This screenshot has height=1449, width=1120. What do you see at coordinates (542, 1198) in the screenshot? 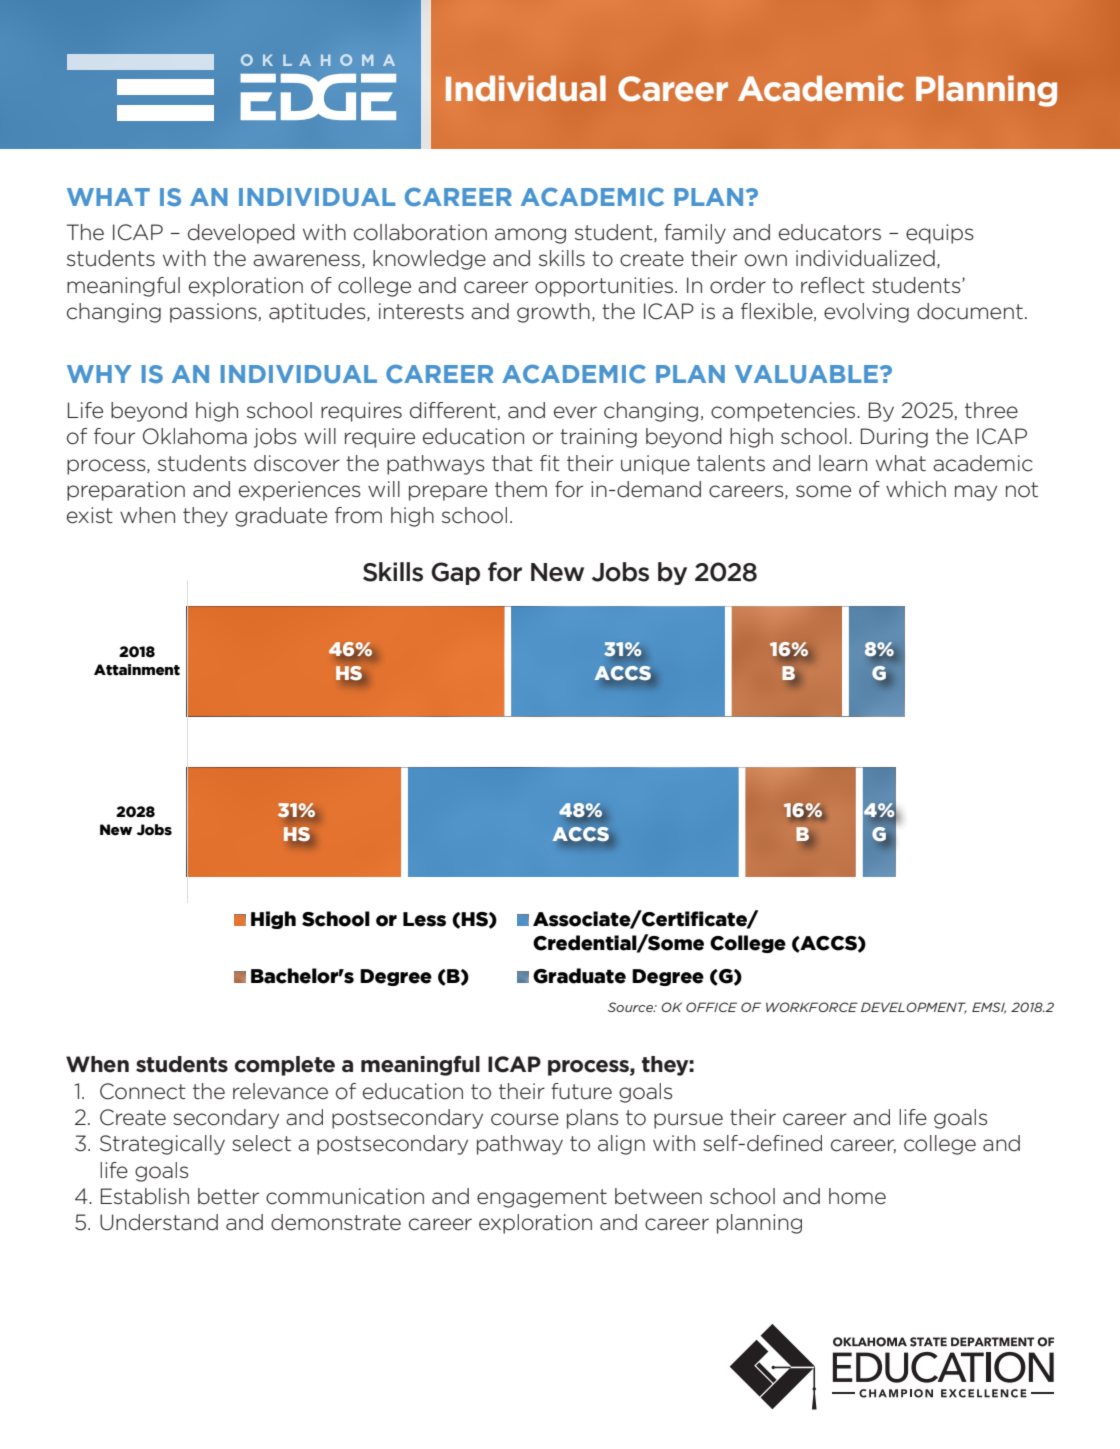
I see `engagement` at bounding box center [542, 1198].
